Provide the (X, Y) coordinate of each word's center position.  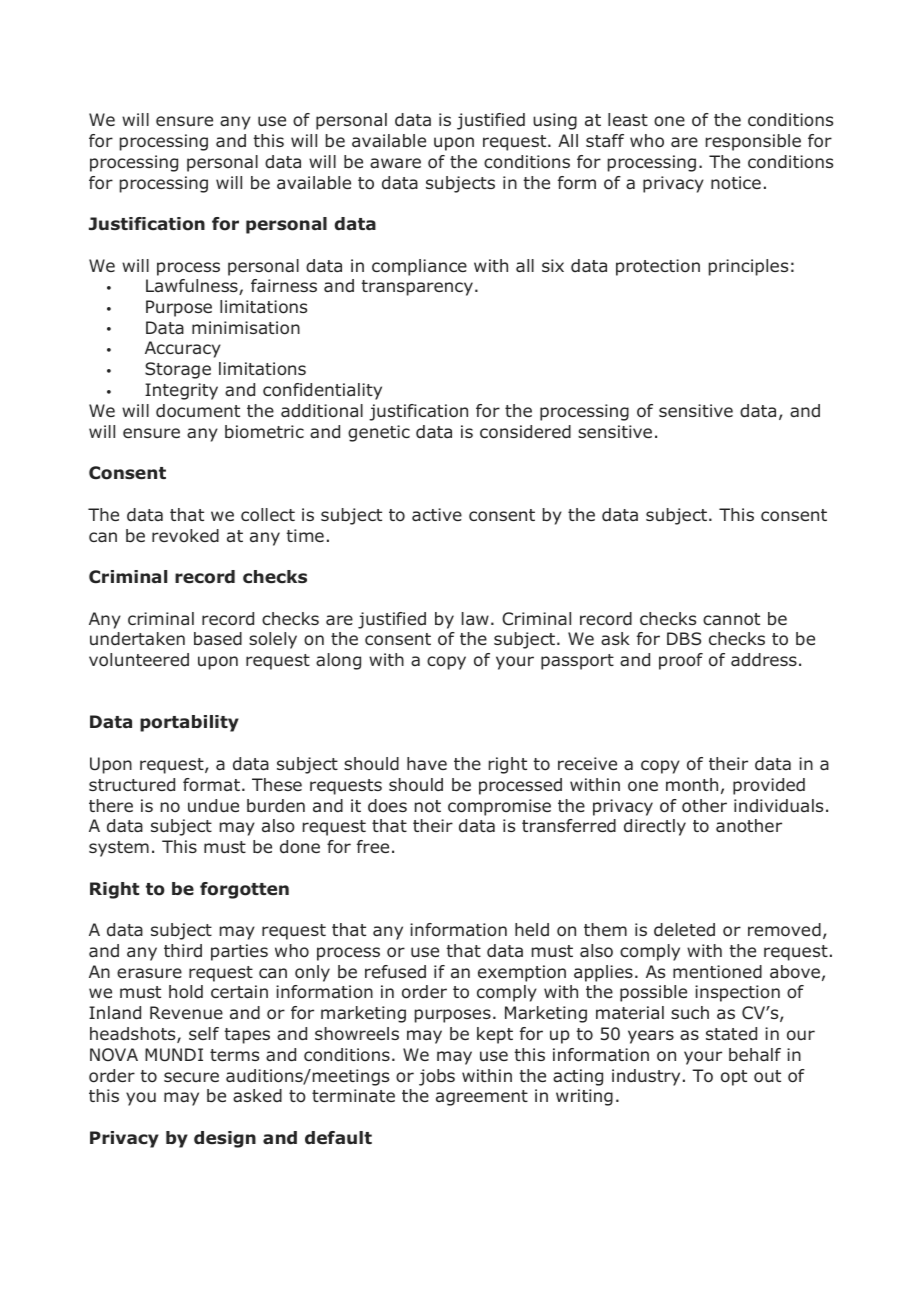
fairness (284, 285)
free (373, 846)
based (218, 639)
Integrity (181, 391)
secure (191, 1077)
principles (748, 267)
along (338, 661)
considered (525, 432)
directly (655, 827)
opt (734, 1078)
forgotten (244, 890)
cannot (731, 619)
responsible (753, 142)
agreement (482, 1098)
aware (395, 163)
